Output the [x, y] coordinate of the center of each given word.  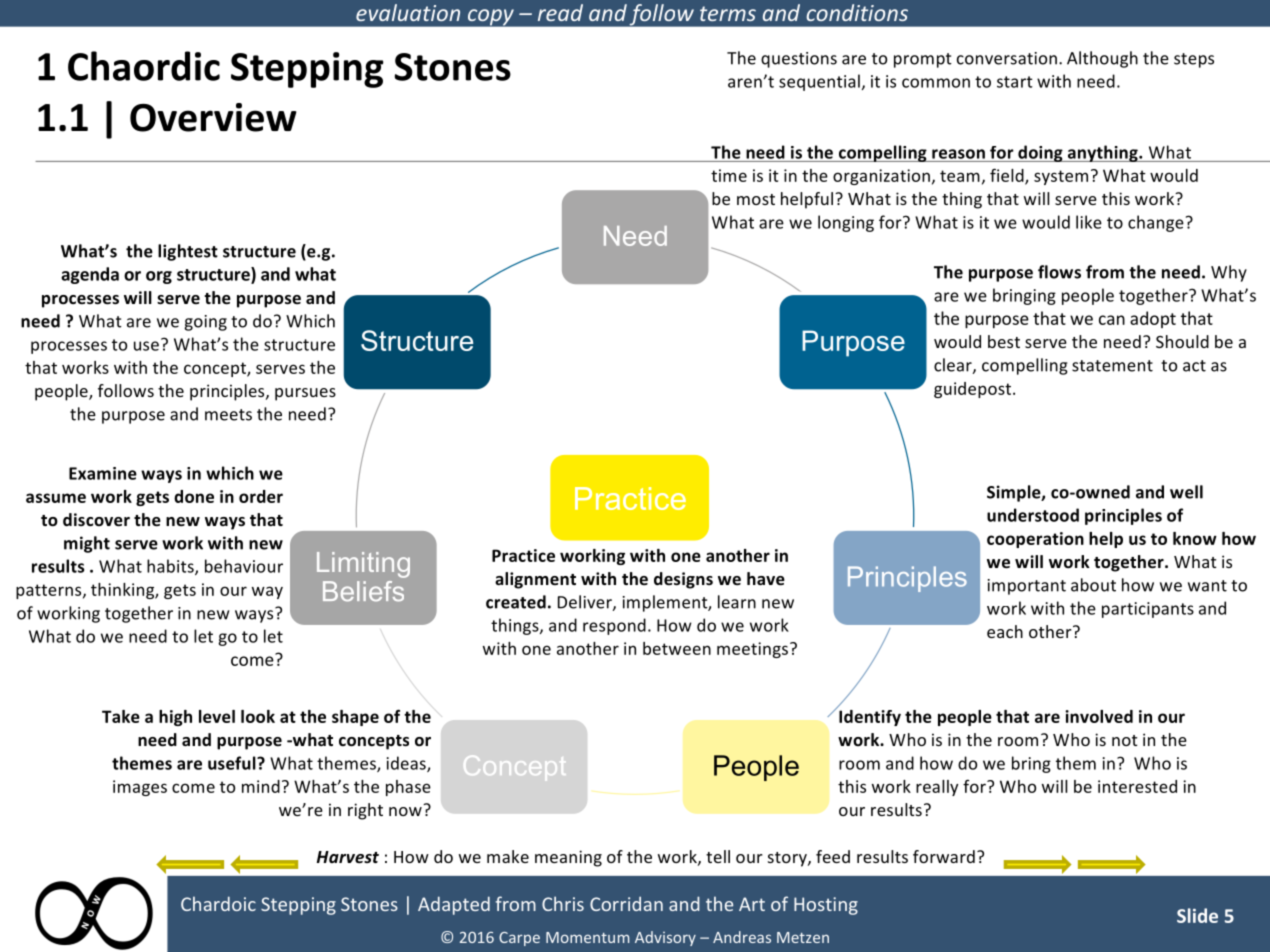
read [560, 12]
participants [1148, 610]
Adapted [454, 905]
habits [171, 567]
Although [1102, 59]
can [1112, 320]
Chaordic [144, 66]
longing [846, 223]
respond [614, 626]
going [205, 323]
